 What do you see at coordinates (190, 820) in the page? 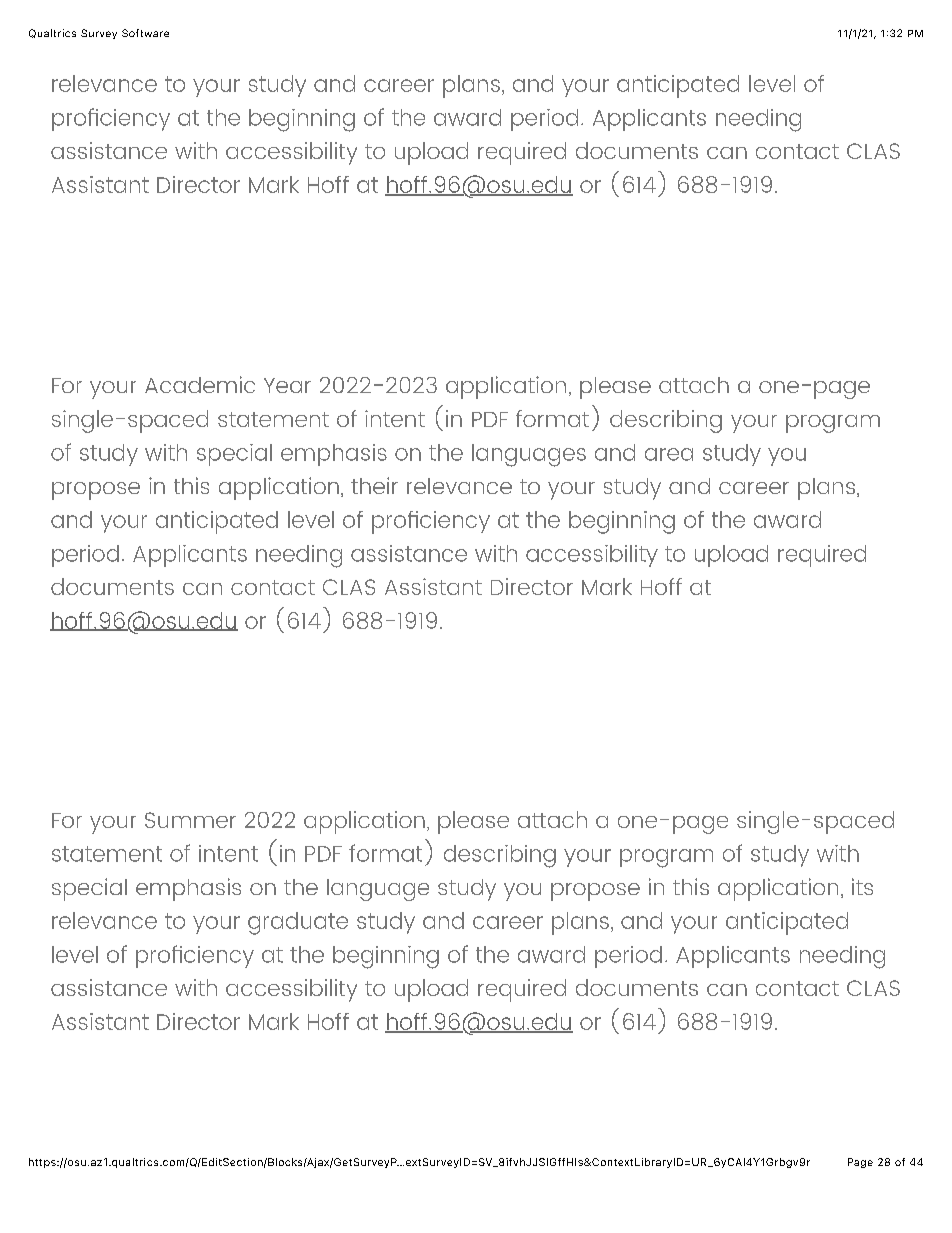
I see `Summer` at bounding box center [190, 820].
